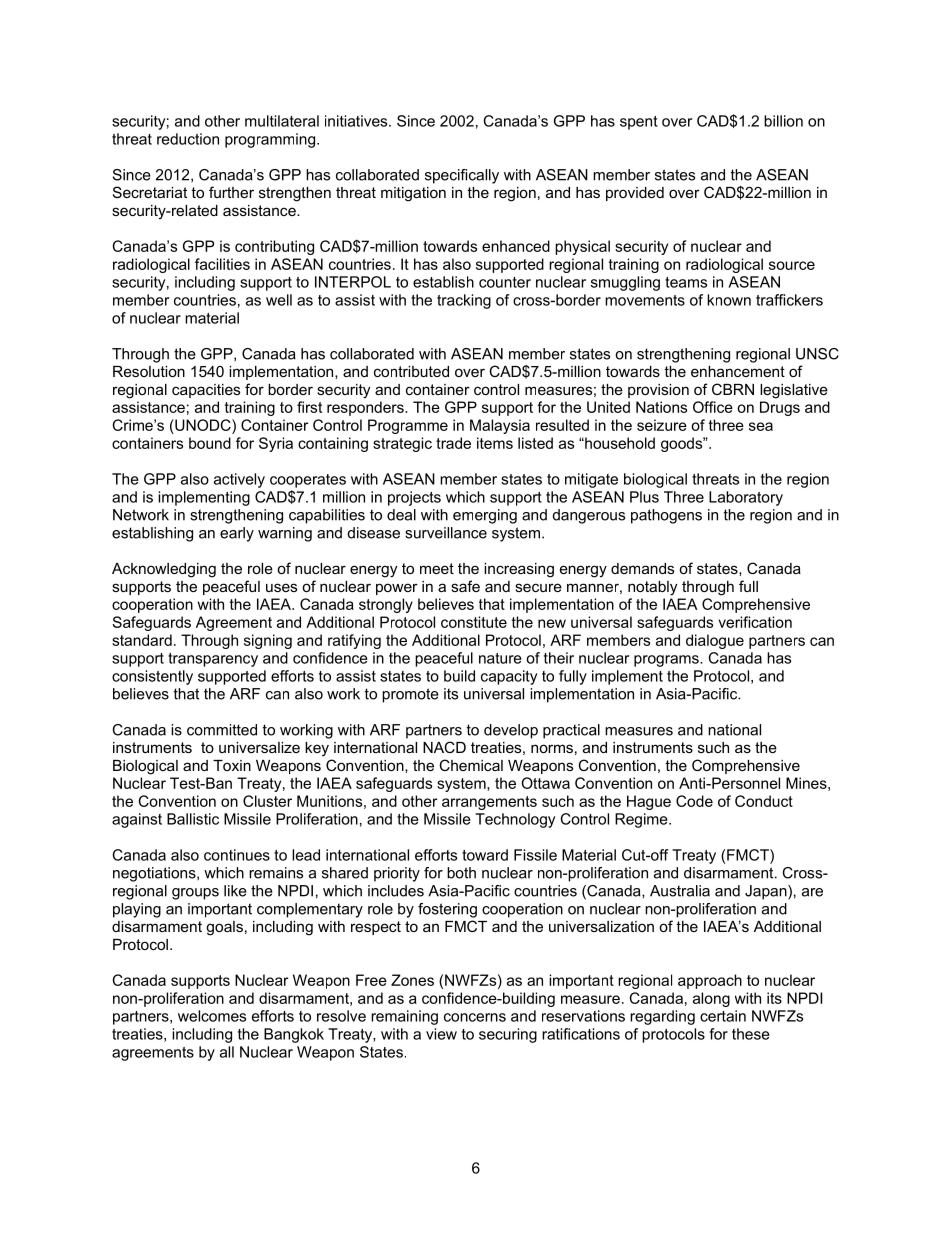  I want to click on specifically, so click(462, 176).
